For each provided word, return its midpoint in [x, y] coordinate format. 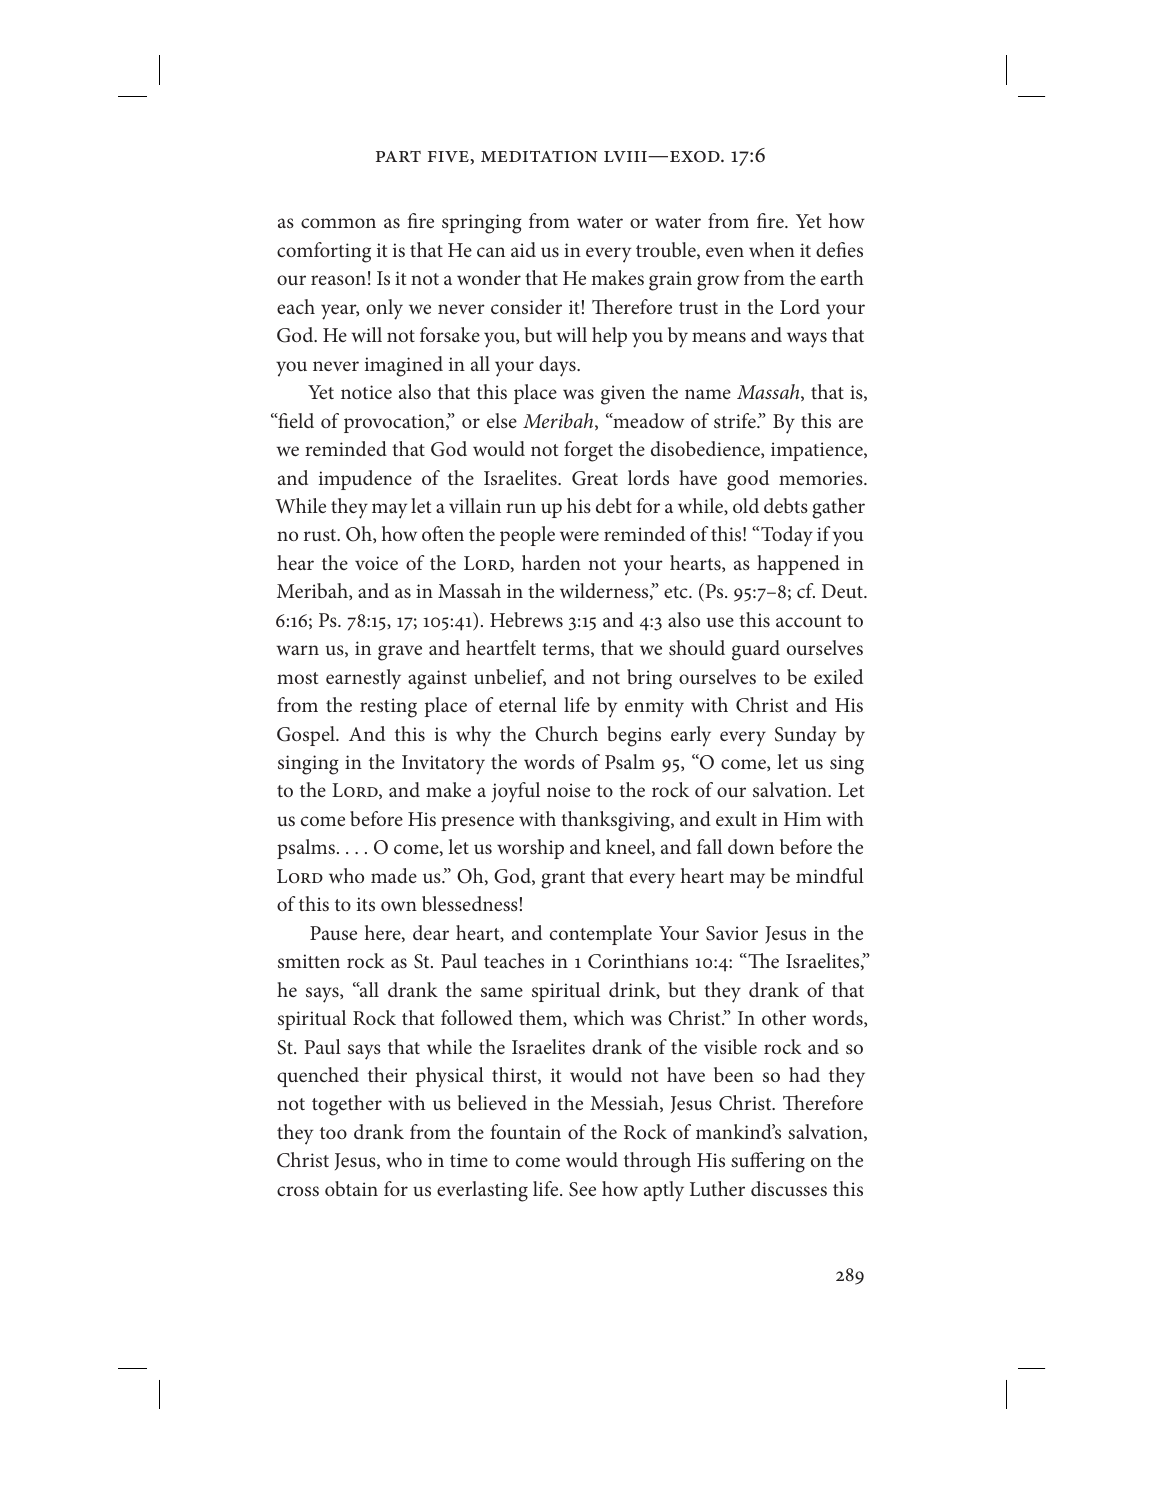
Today [787, 536]
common [338, 223]
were [579, 536]
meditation [539, 156]
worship [530, 849]
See [582, 1189]
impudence [365, 480]
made [394, 875]
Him [802, 819]
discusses [789, 1188]
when [772, 249]
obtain [351, 1188]
